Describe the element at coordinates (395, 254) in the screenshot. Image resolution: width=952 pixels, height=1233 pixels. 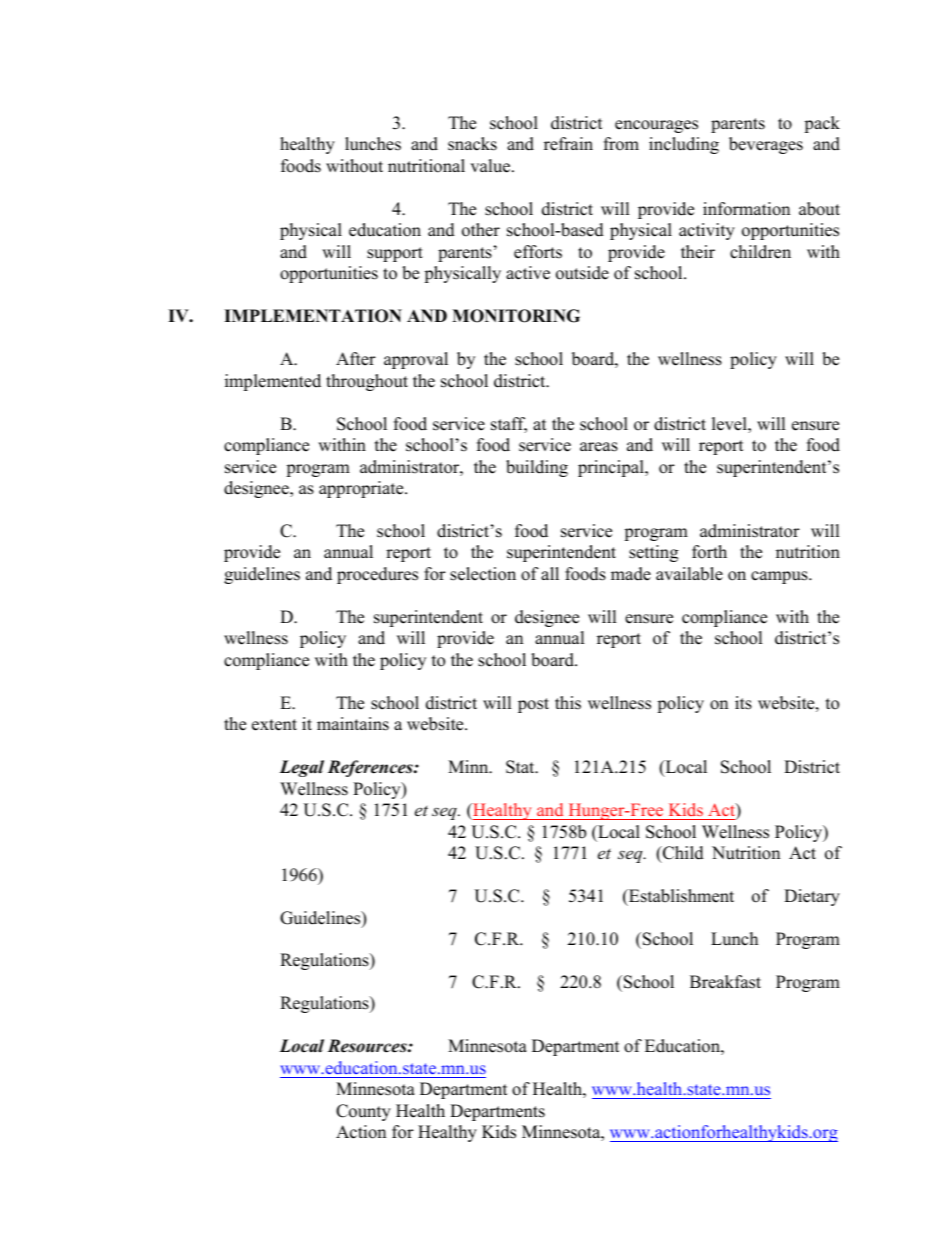
I see `support` at that location.
